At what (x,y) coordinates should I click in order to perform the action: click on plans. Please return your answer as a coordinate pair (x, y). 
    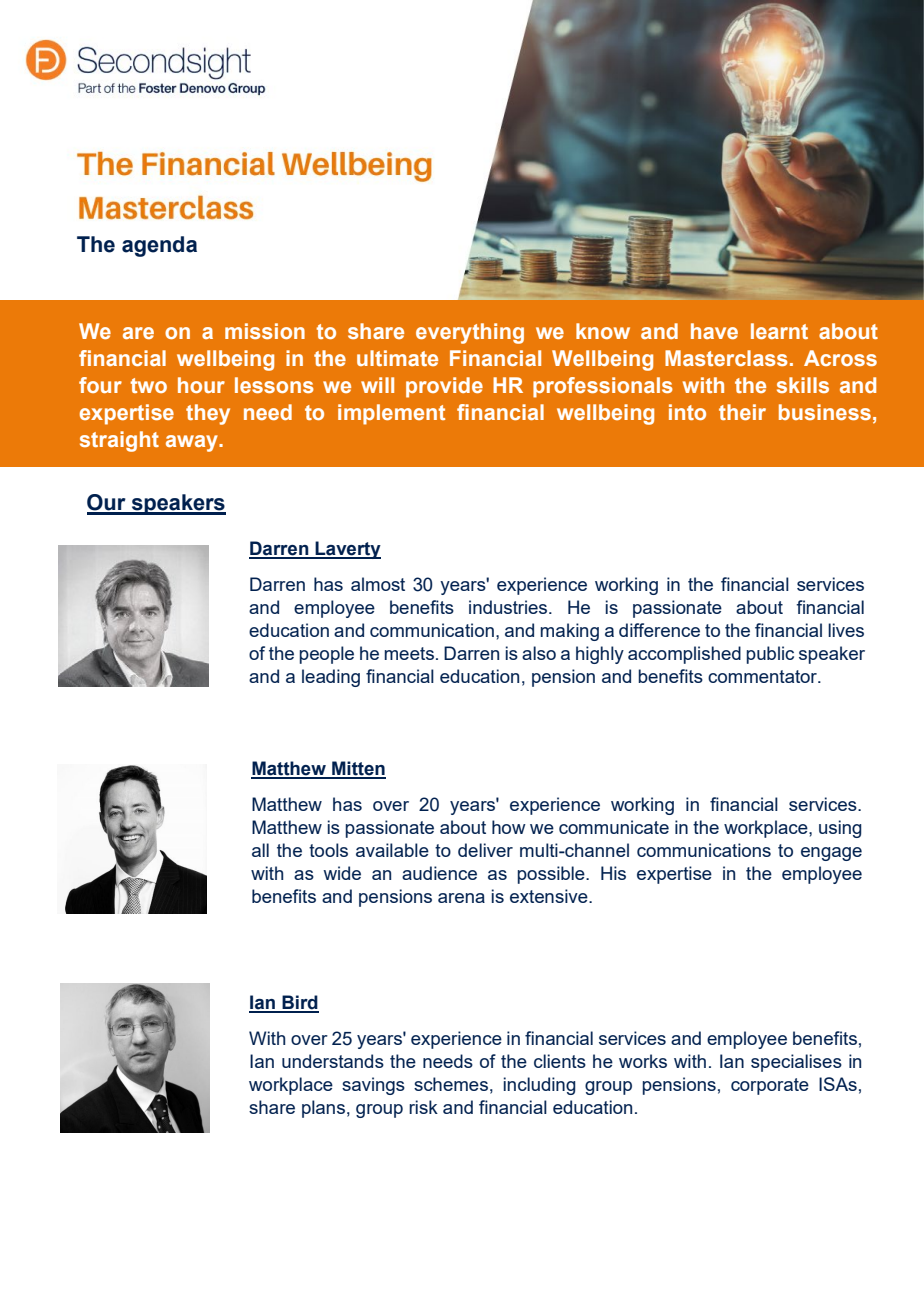
    Looking at the image, I should click on (323, 1109).
